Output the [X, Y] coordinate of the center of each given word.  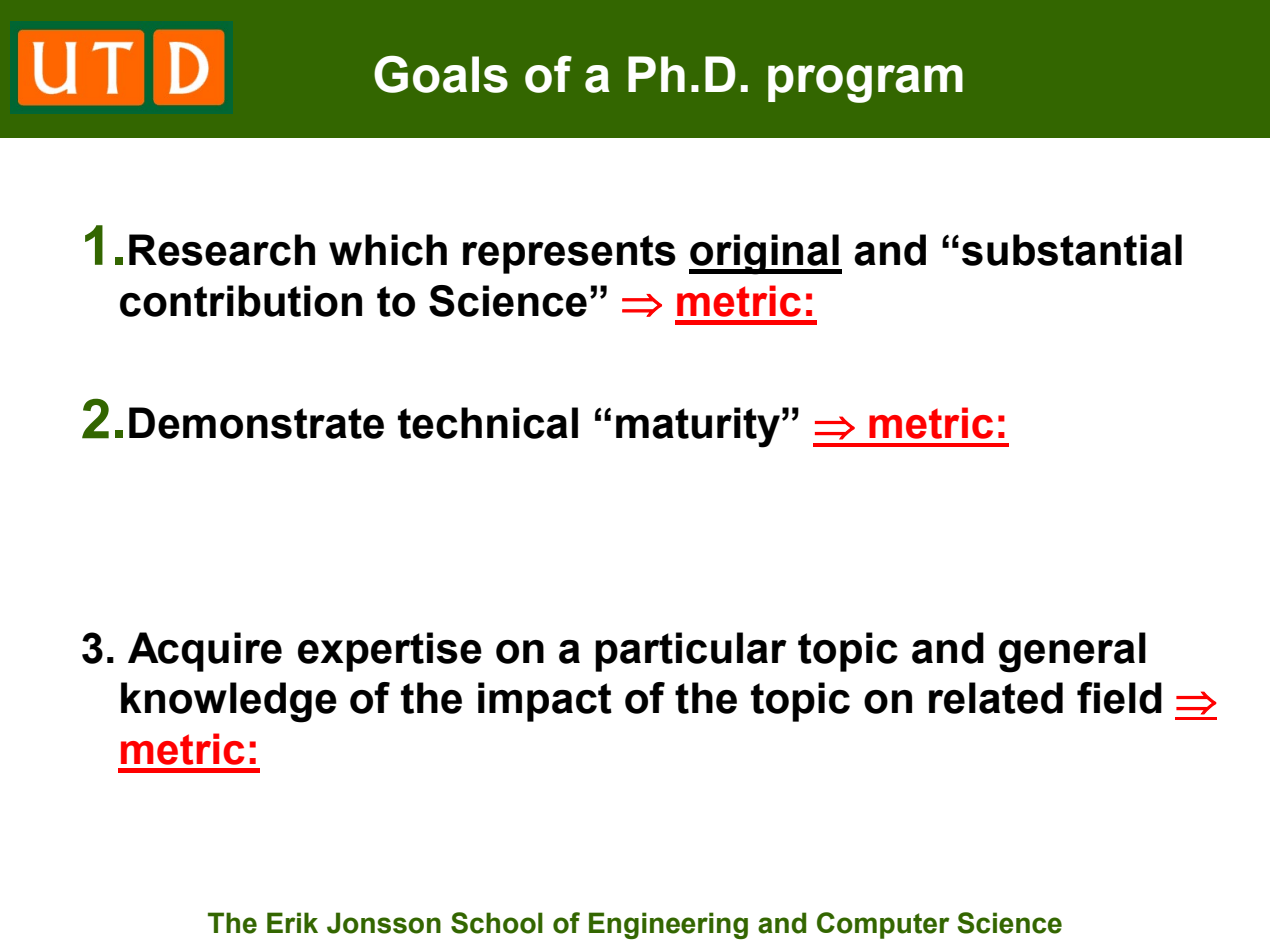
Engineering [668, 925]
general [1072, 652]
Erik [292, 922]
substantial [1072, 250]
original [765, 254]
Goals [441, 74]
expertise [390, 652]
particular [691, 652]
